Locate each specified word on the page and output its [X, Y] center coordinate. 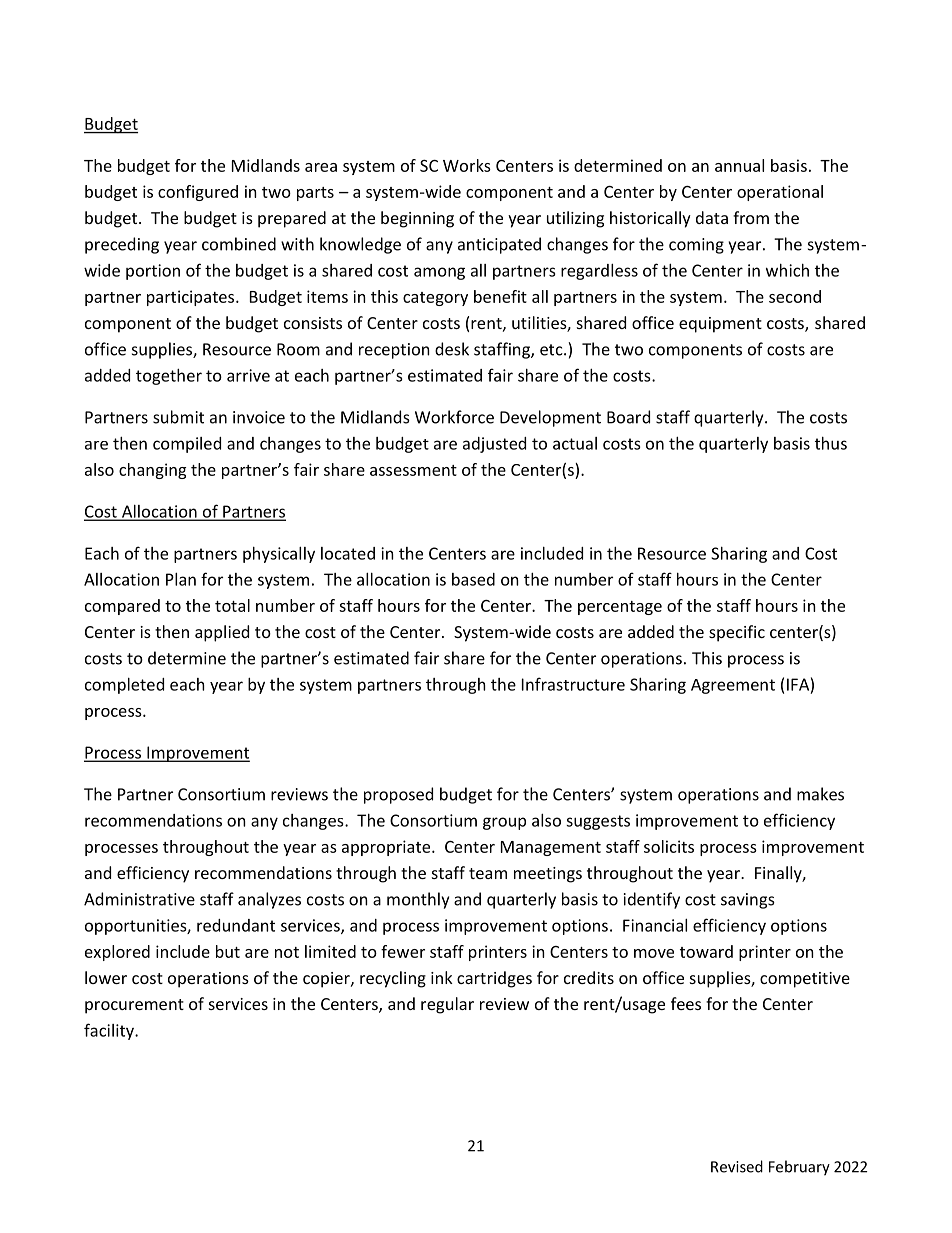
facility [110, 1031]
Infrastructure [573, 684]
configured [198, 193]
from [751, 217]
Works [467, 165]
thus [831, 443]
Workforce [454, 417]
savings [748, 901]
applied [222, 633]
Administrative [139, 899]
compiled [187, 445]
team [488, 873]
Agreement [733, 686]
